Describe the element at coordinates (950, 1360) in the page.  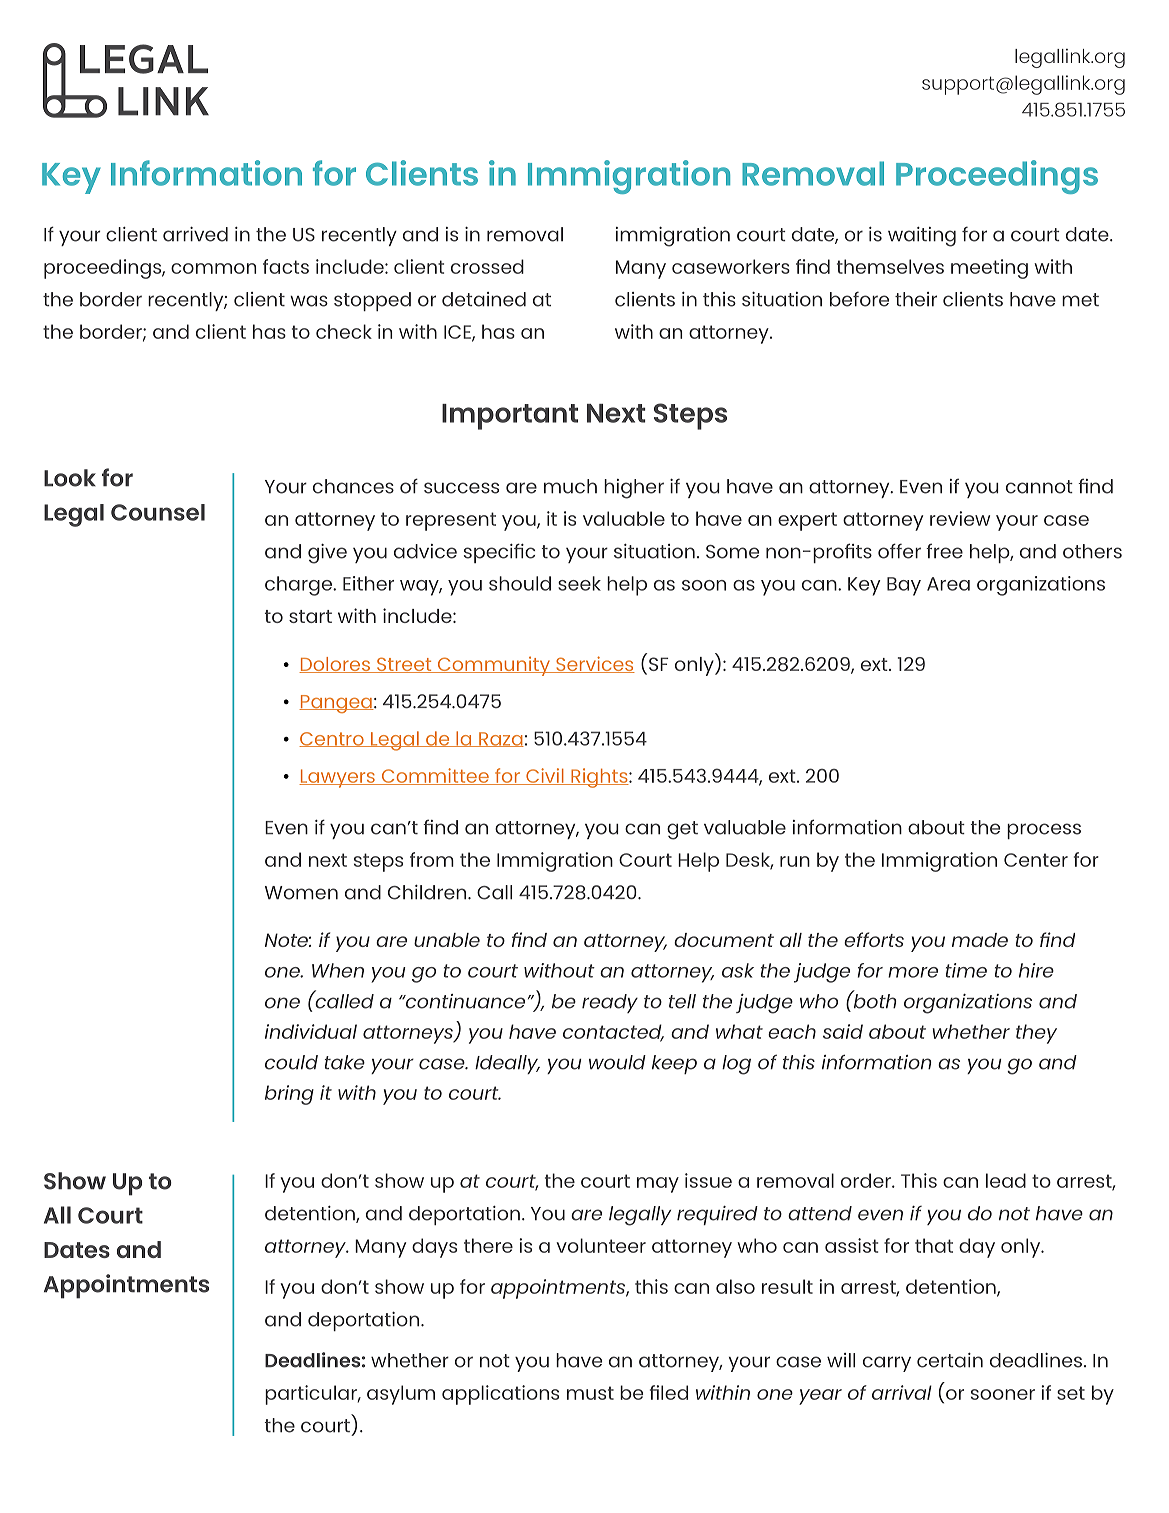
I see `certain` at that location.
